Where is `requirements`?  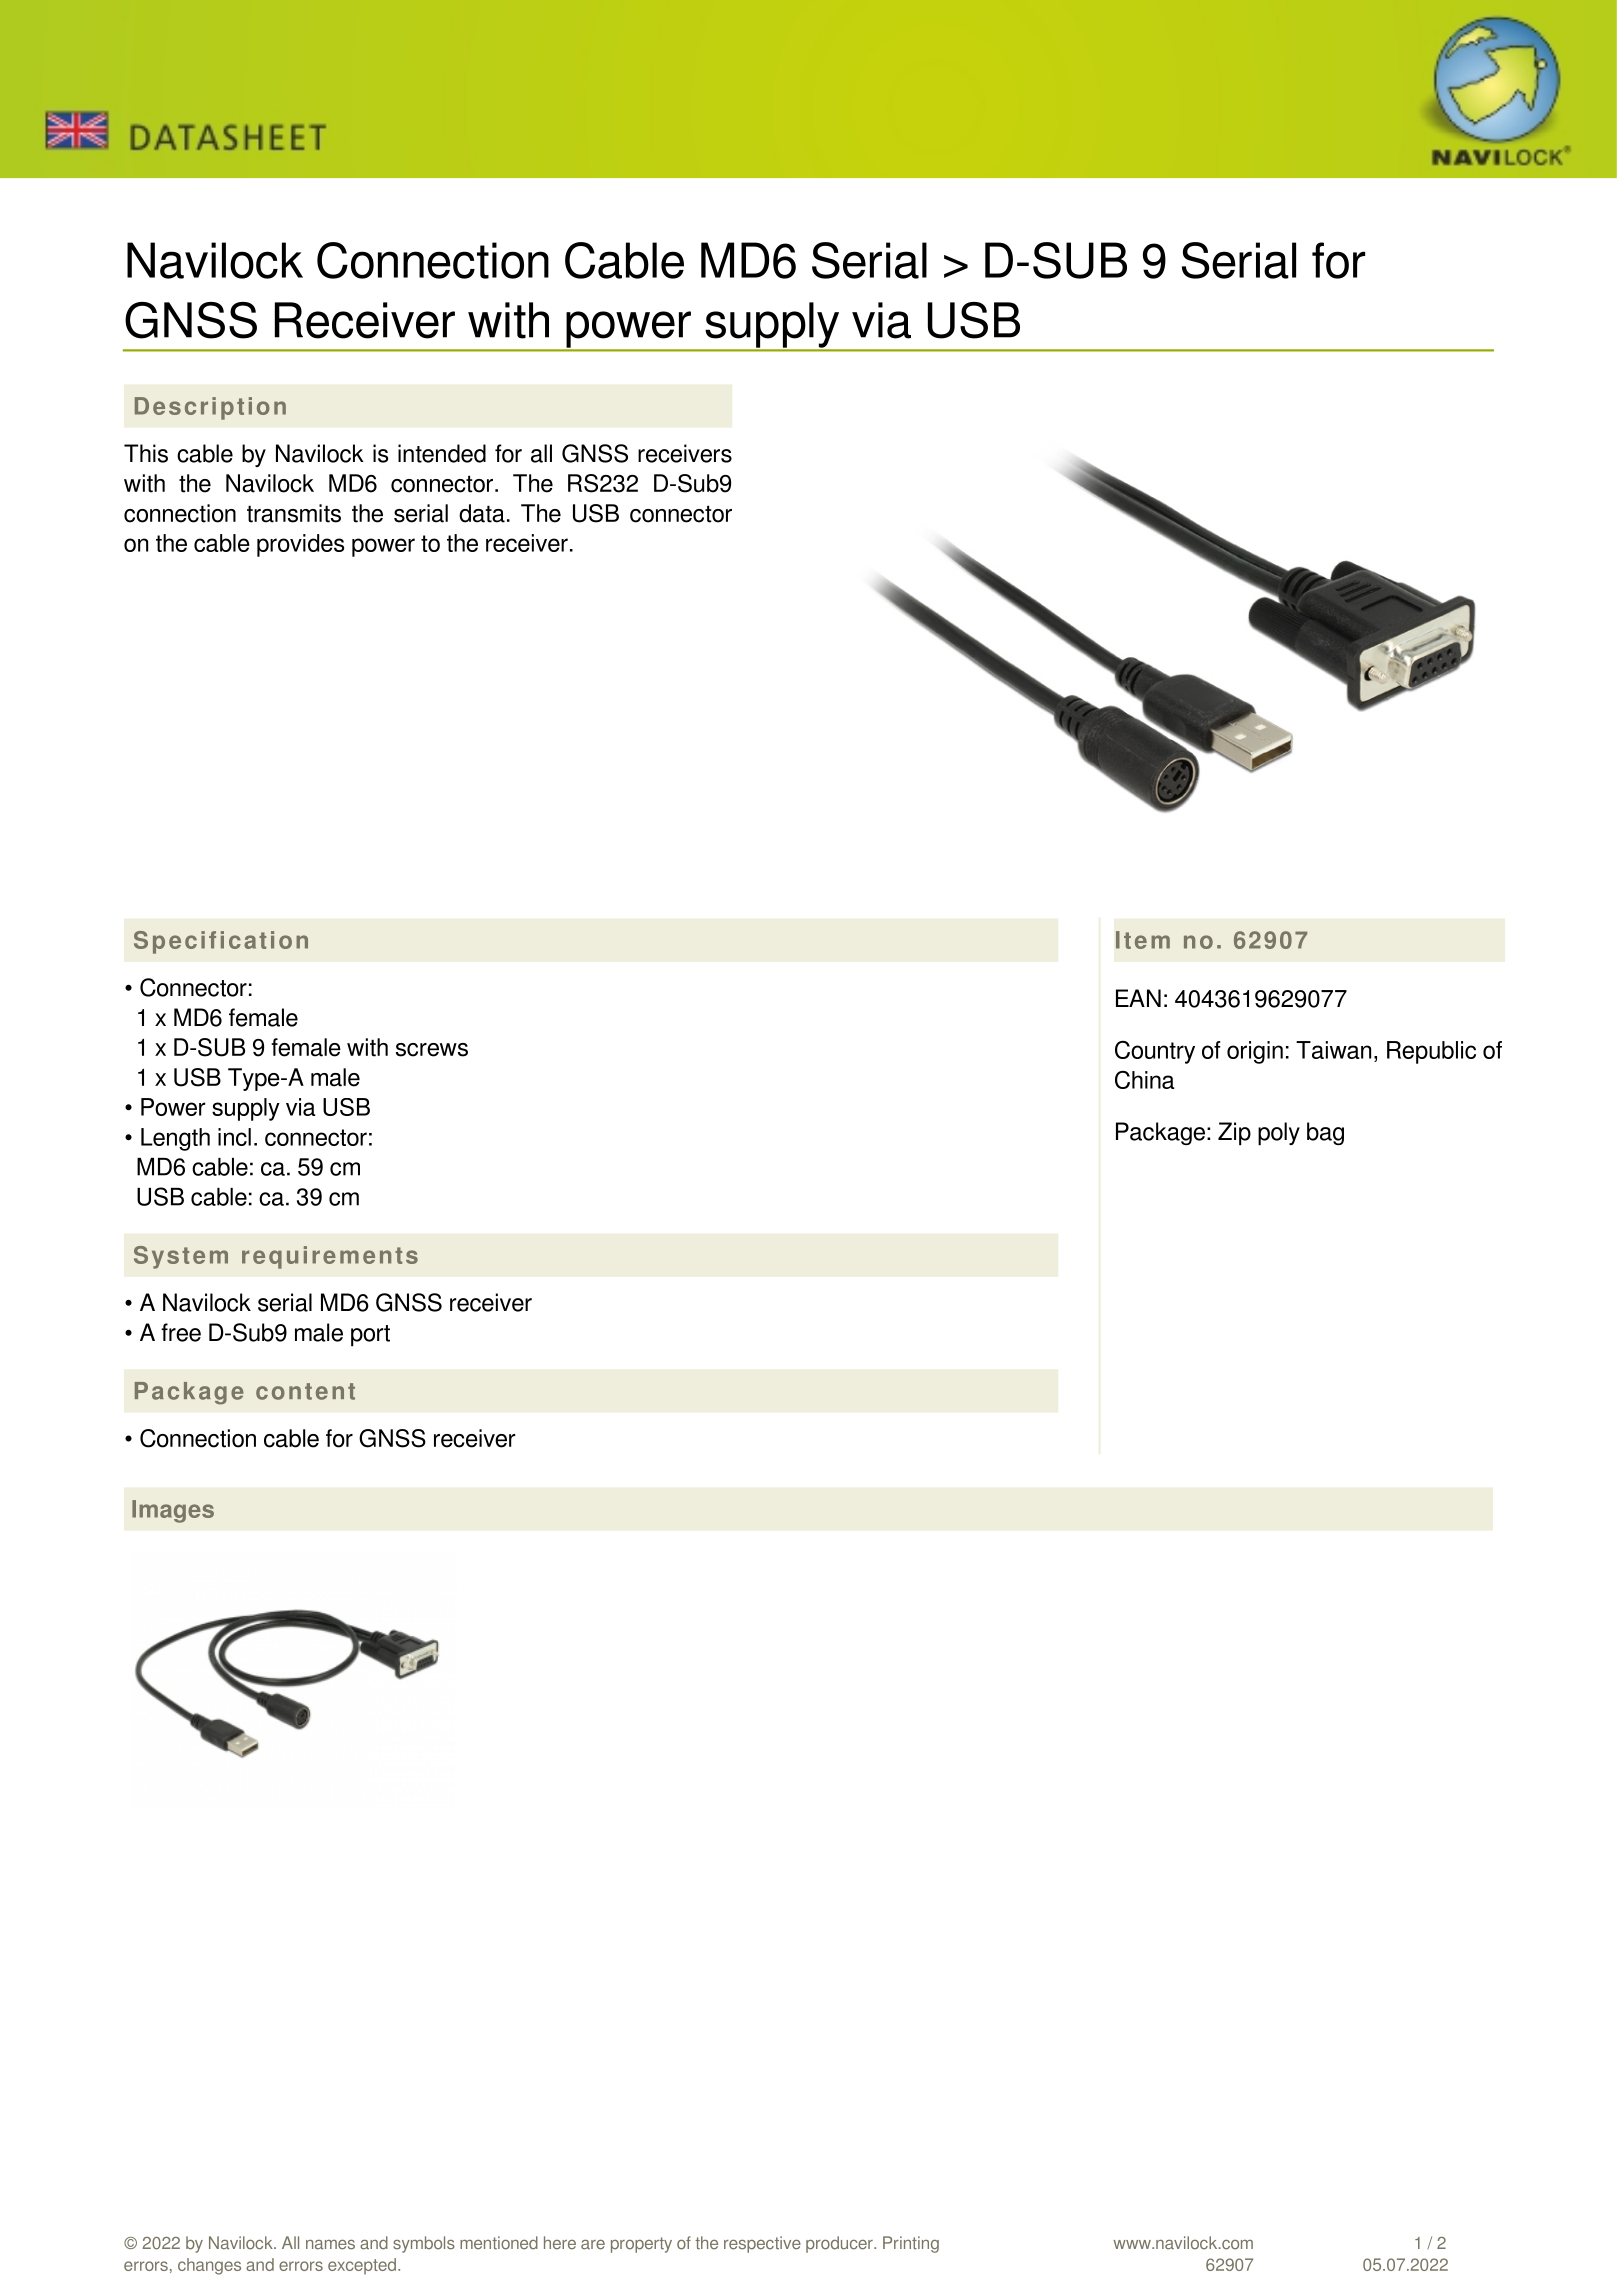
requirements is located at coordinates (330, 1257).
